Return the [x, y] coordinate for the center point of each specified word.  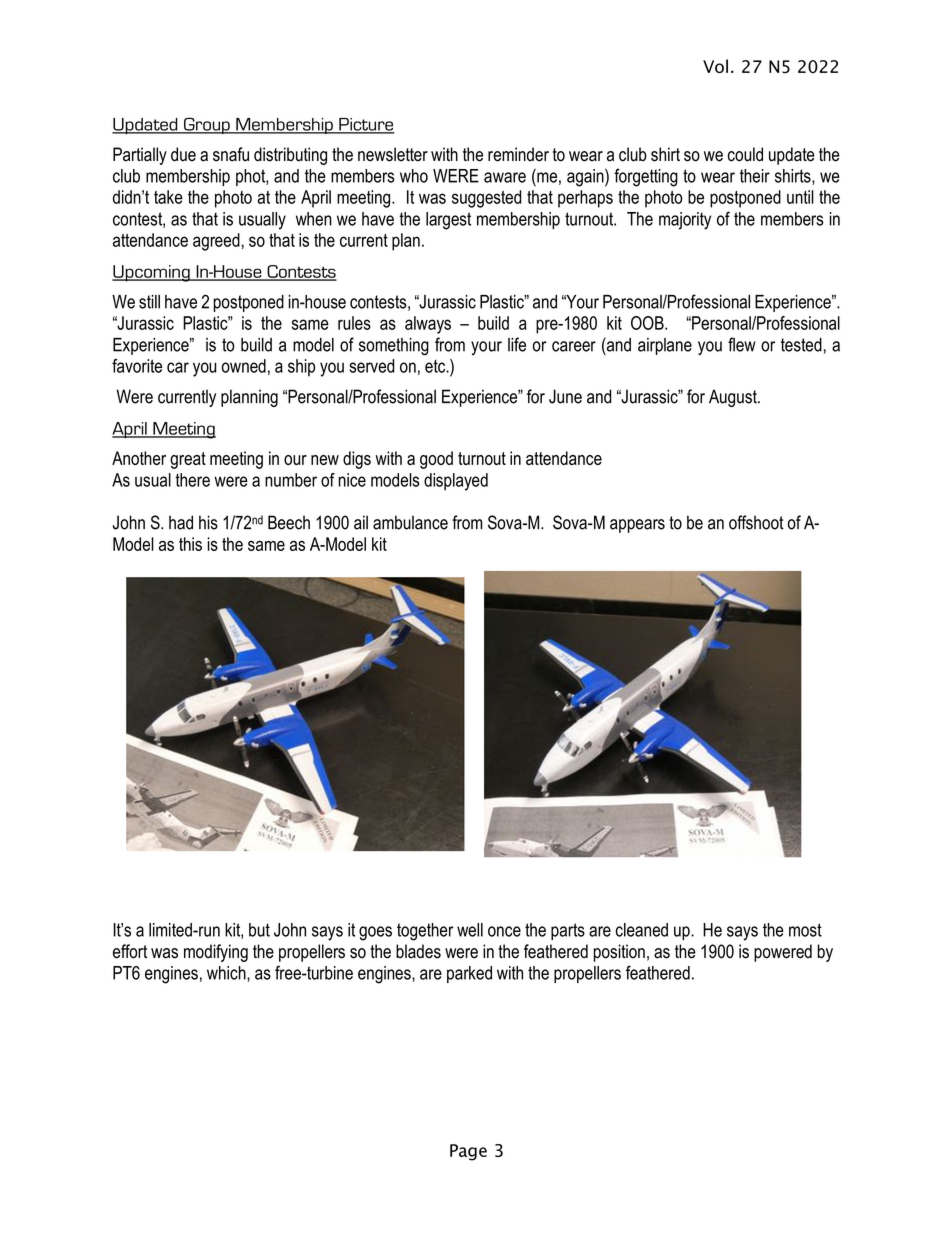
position [619, 953]
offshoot [756, 522]
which [227, 974]
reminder [518, 154]
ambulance [410, 522]
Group [207, 125]
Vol [715, 66]
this [190, 544]
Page [468, 1152]
